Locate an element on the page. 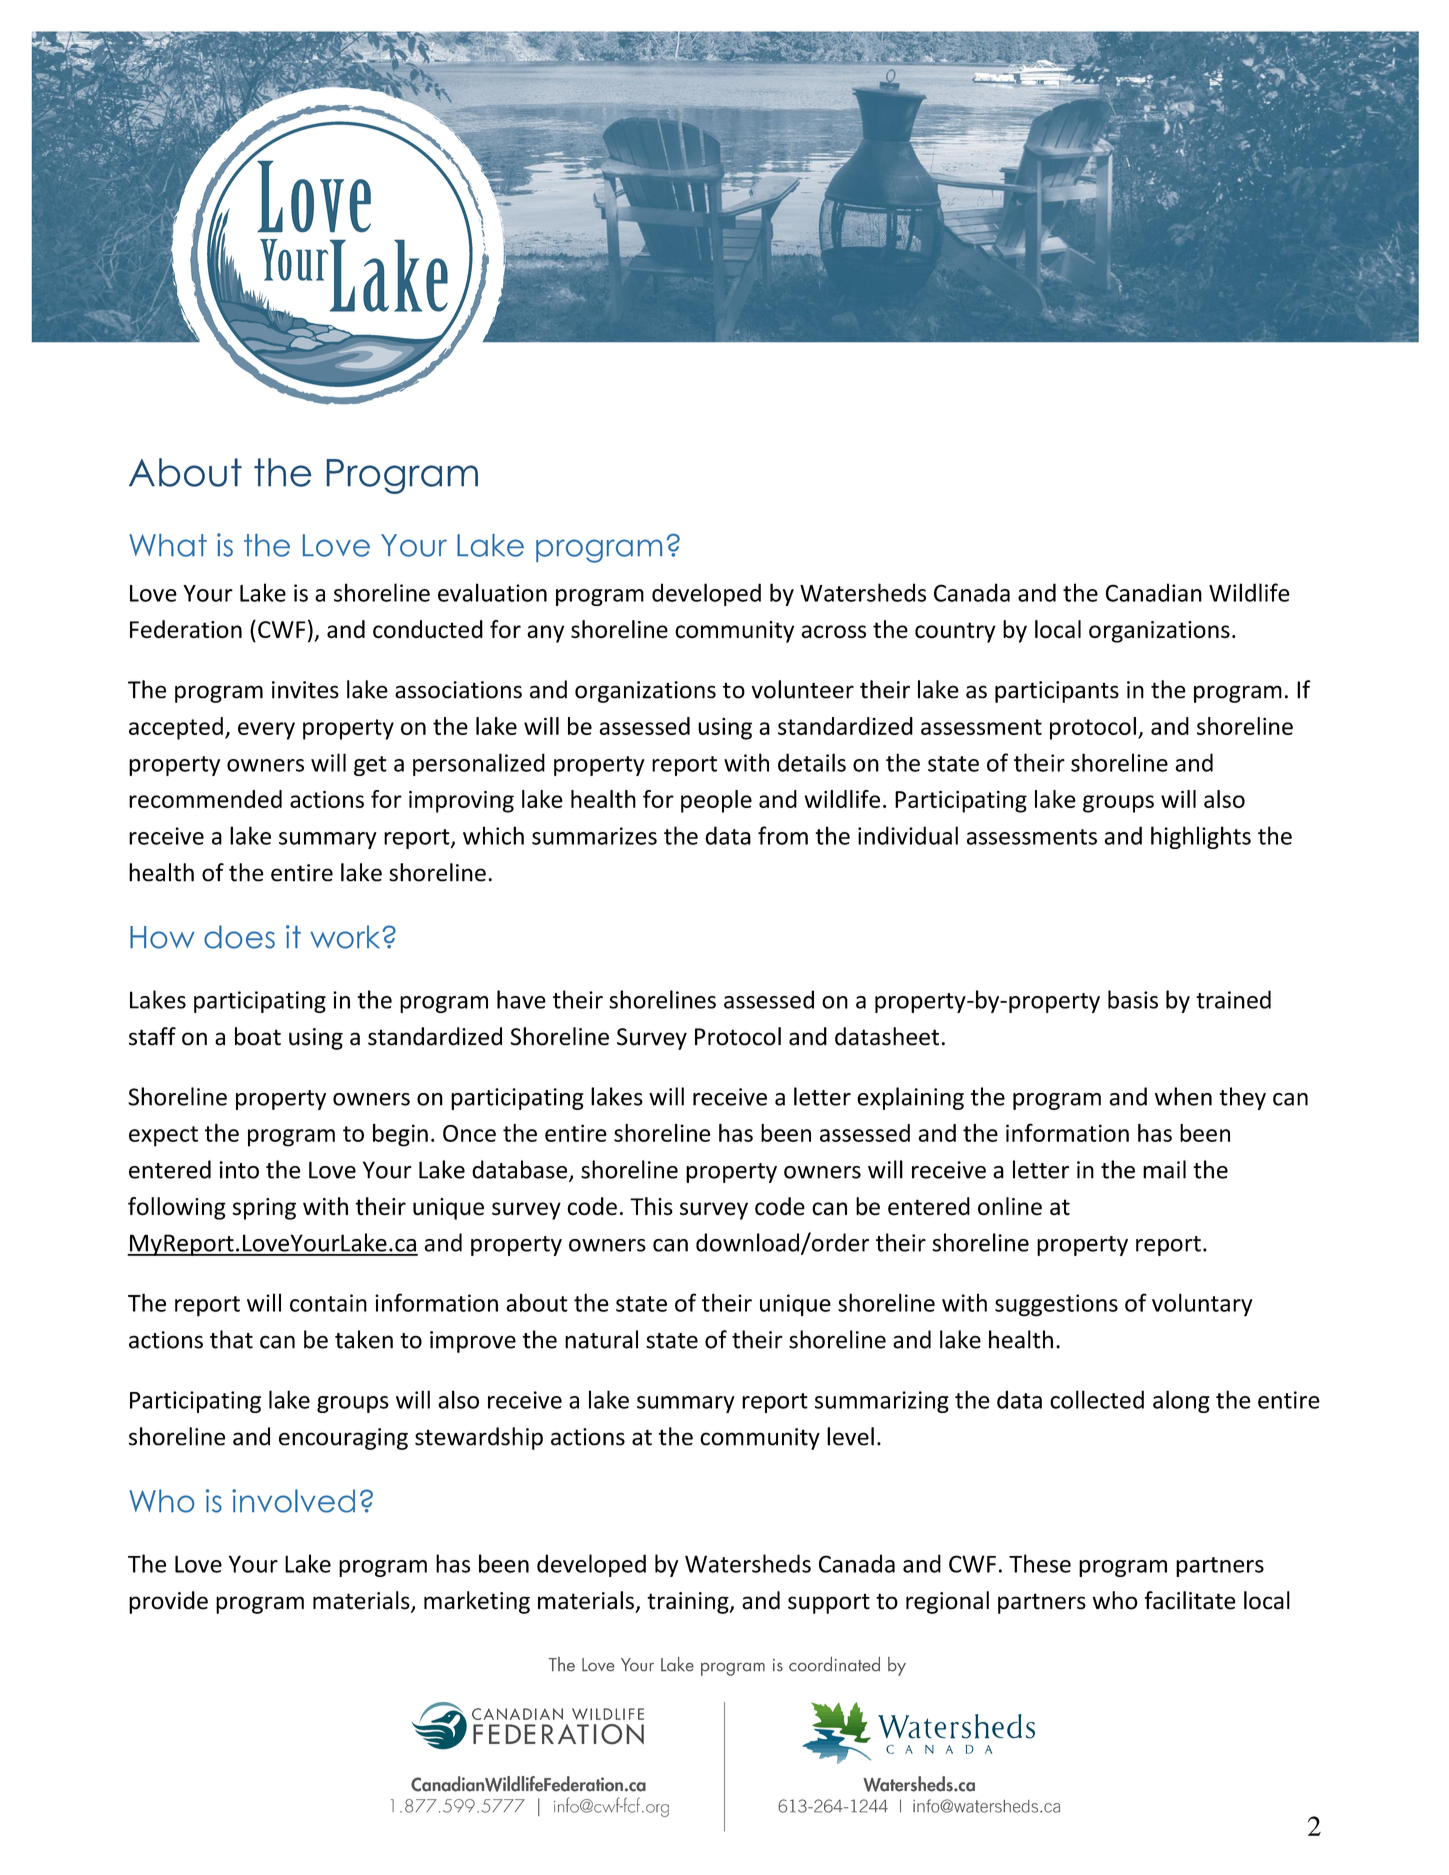  online is located at coordinates (1010, 1206).
